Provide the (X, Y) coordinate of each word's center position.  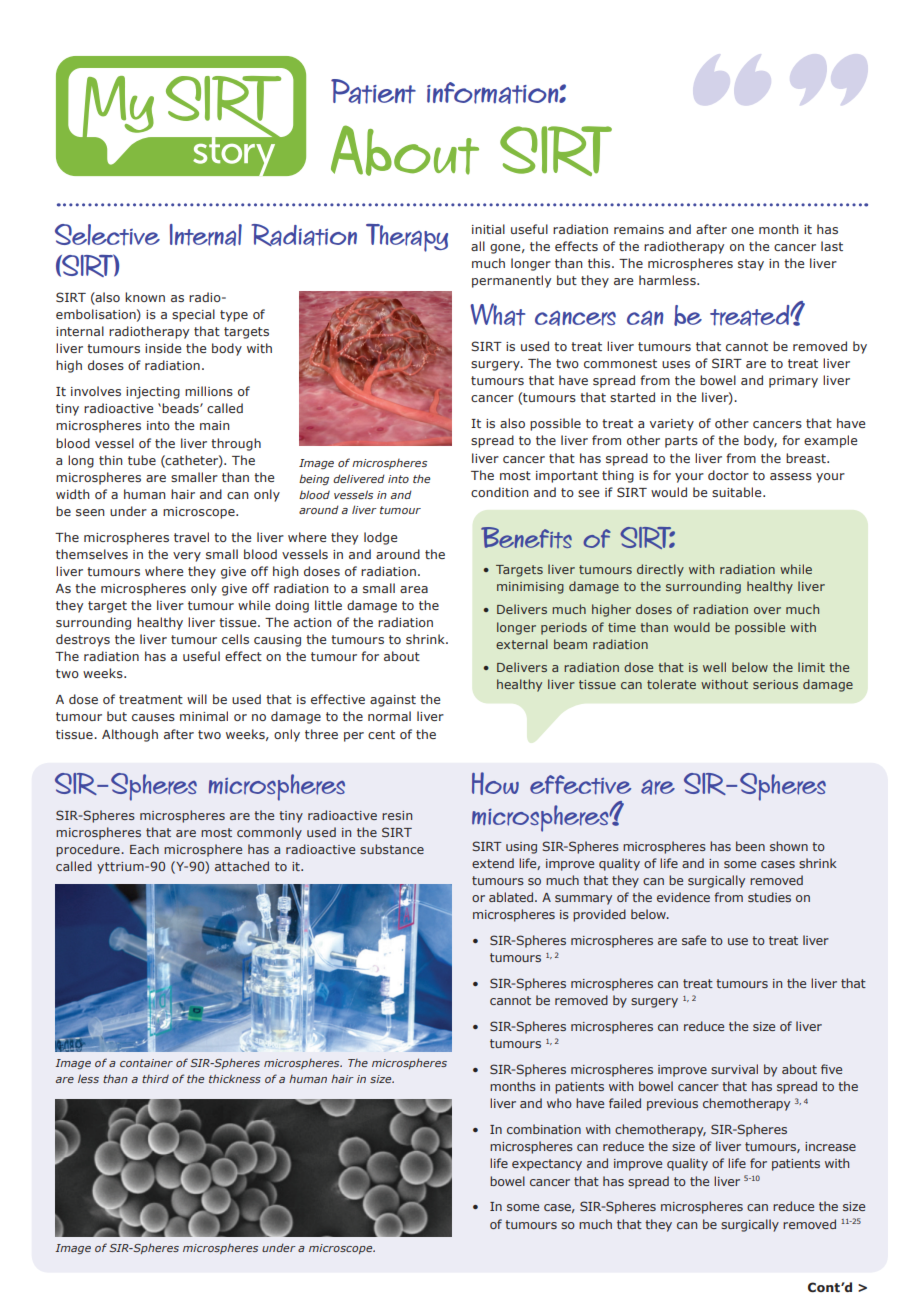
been (750, 846)
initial (488, 229)
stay (751, 265)
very (187, 557)
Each (144, 849)
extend (493, 863)
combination (544, 1129)
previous (672, 1105)
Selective (107, 234)
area (414, 589)
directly (660, 570)
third (155, 1079)
